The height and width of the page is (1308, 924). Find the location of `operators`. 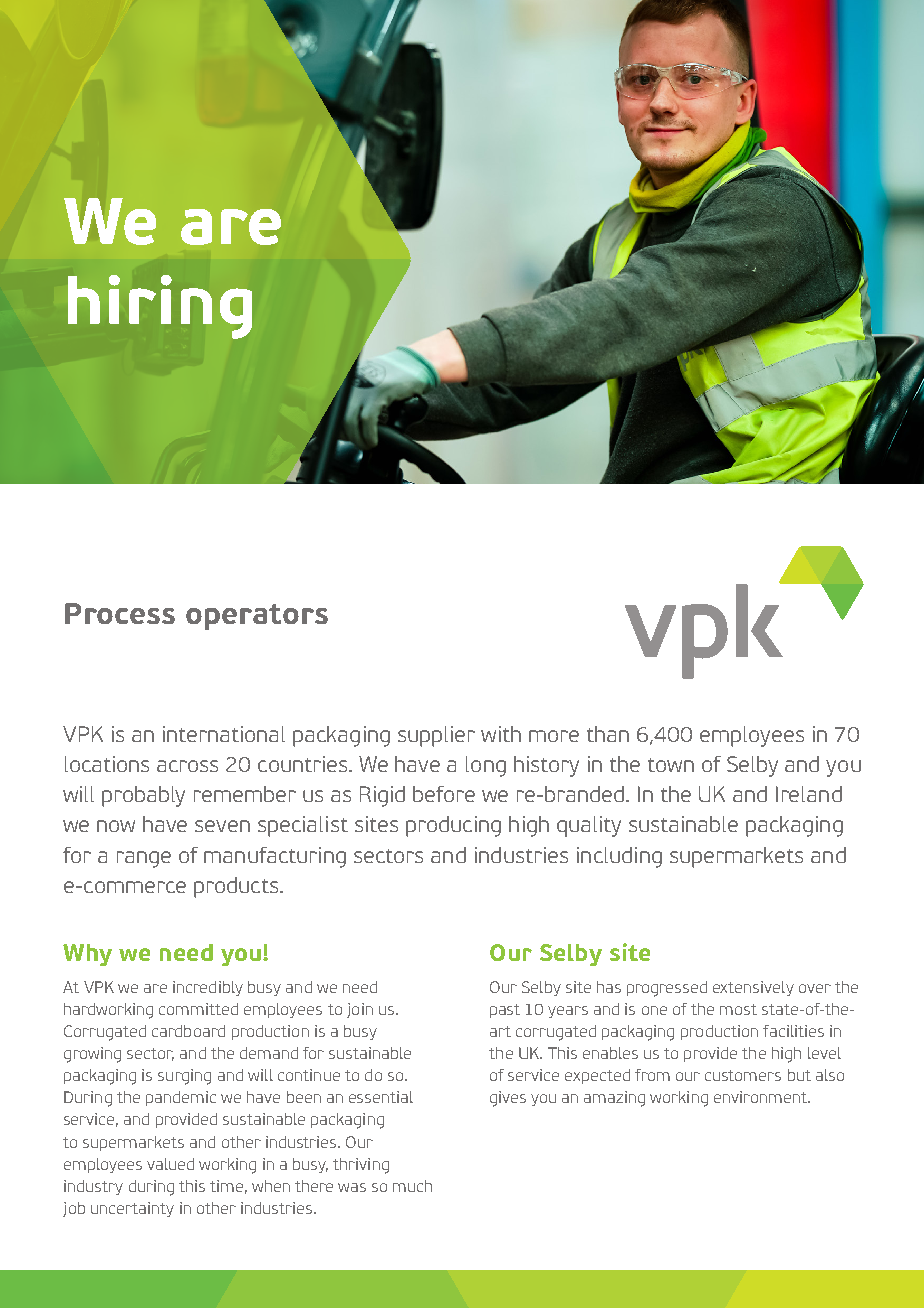

operators is located at coordinates (257, 617).
